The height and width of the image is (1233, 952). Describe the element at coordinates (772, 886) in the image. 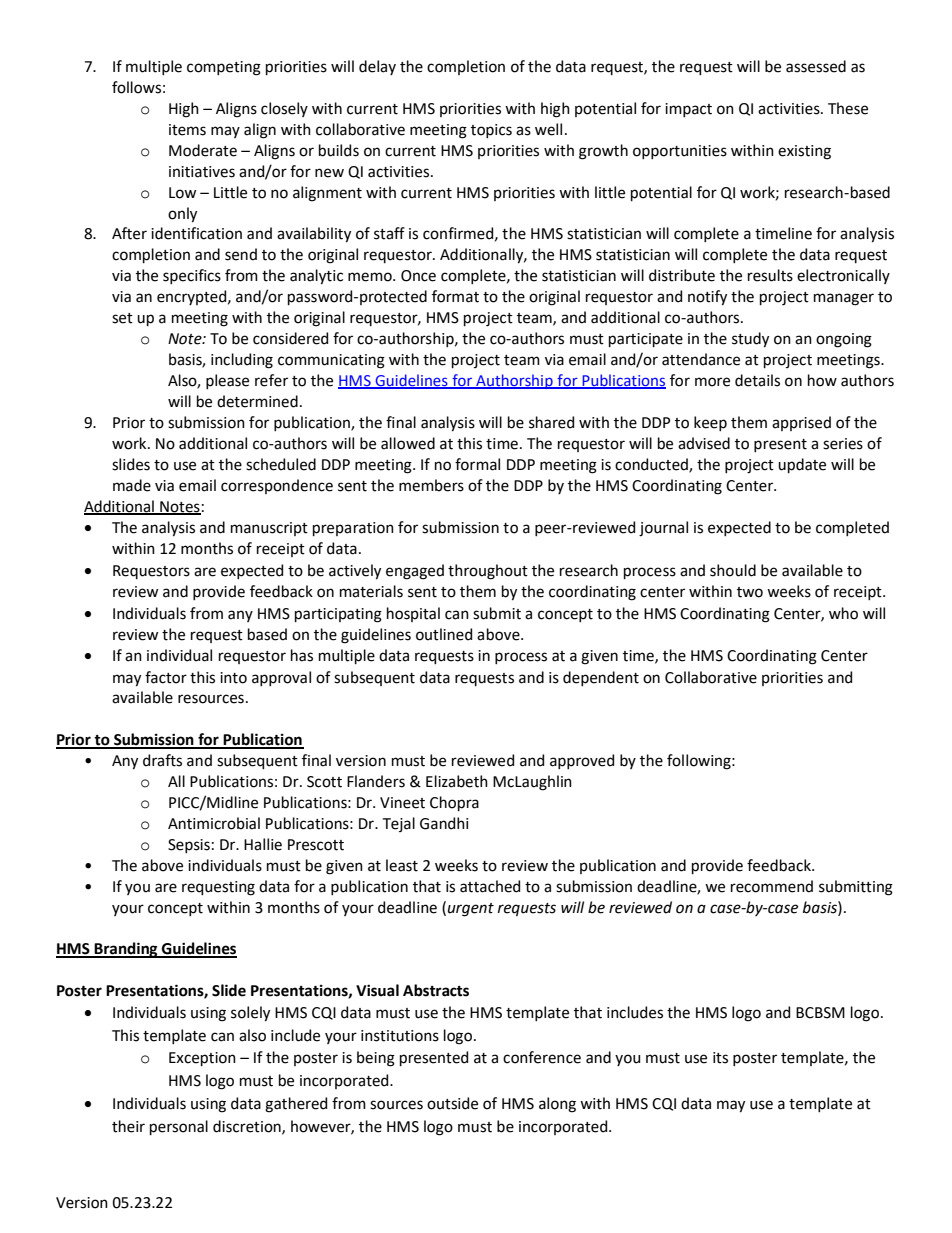

I see `recommend` at that location.
